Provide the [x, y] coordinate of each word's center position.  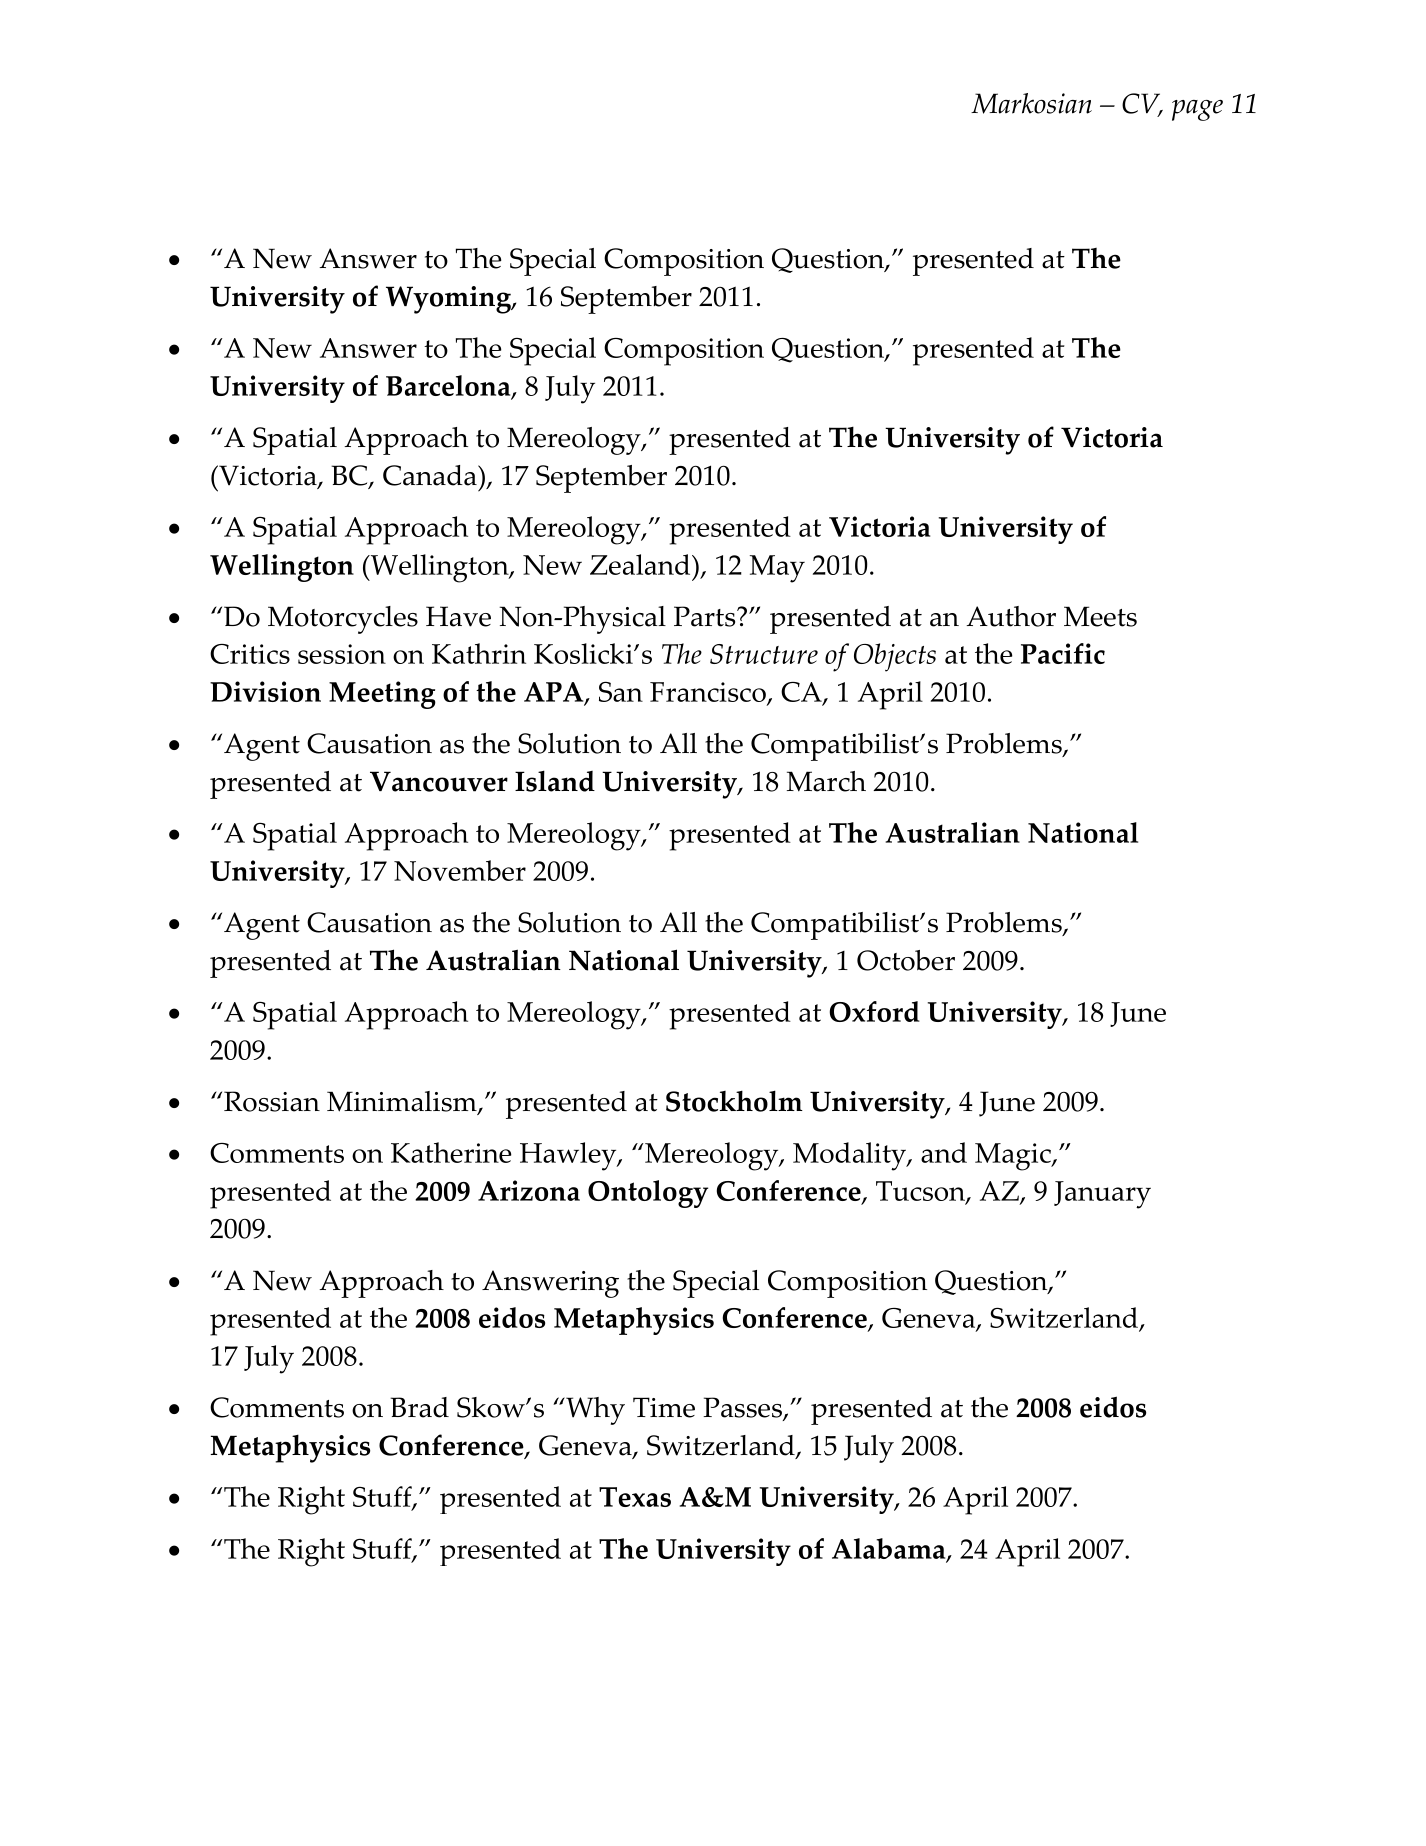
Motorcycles [343, 620]
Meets [1100, 616]
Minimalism [403, 1102]
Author [1011, 616]
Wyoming [449, 300]
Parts [706, 616]
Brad [419, 1407]
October [906, 960]
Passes [743, 1408]
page [1197, 110]
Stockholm [734, 1101]
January [1102, 1195]
